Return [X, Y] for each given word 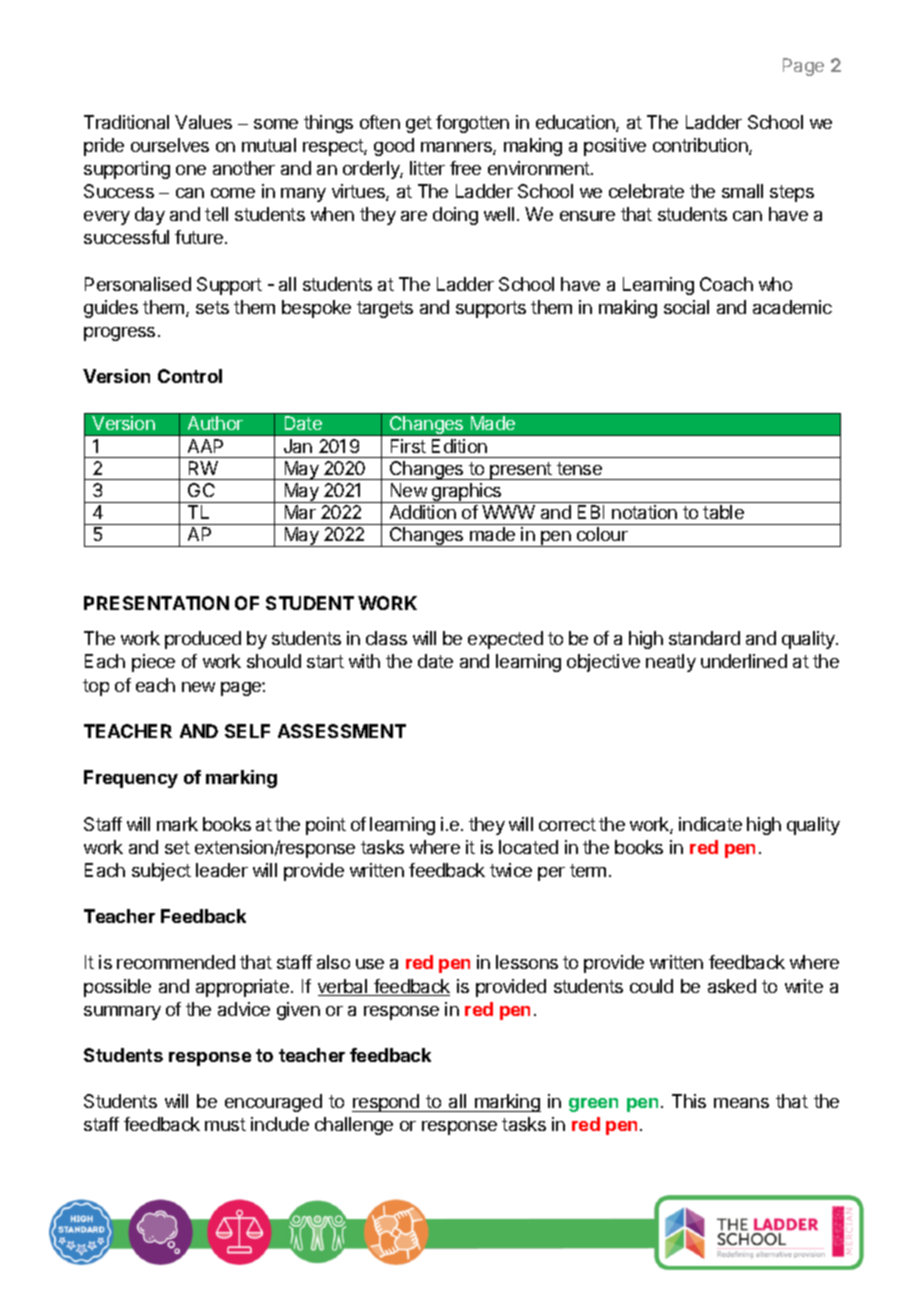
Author [215, 423]
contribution [701, 146]
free [465, 168]
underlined [744, 661]
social [686, 307]
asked [732, 986]
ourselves [170, 145]
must [225, 1124]
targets [385, 309]
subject [161, 872]
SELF [247, 731]
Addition [423, 512]
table [723, 512]
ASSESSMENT [342, 731]
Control [190, 376]
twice [511, 870]
